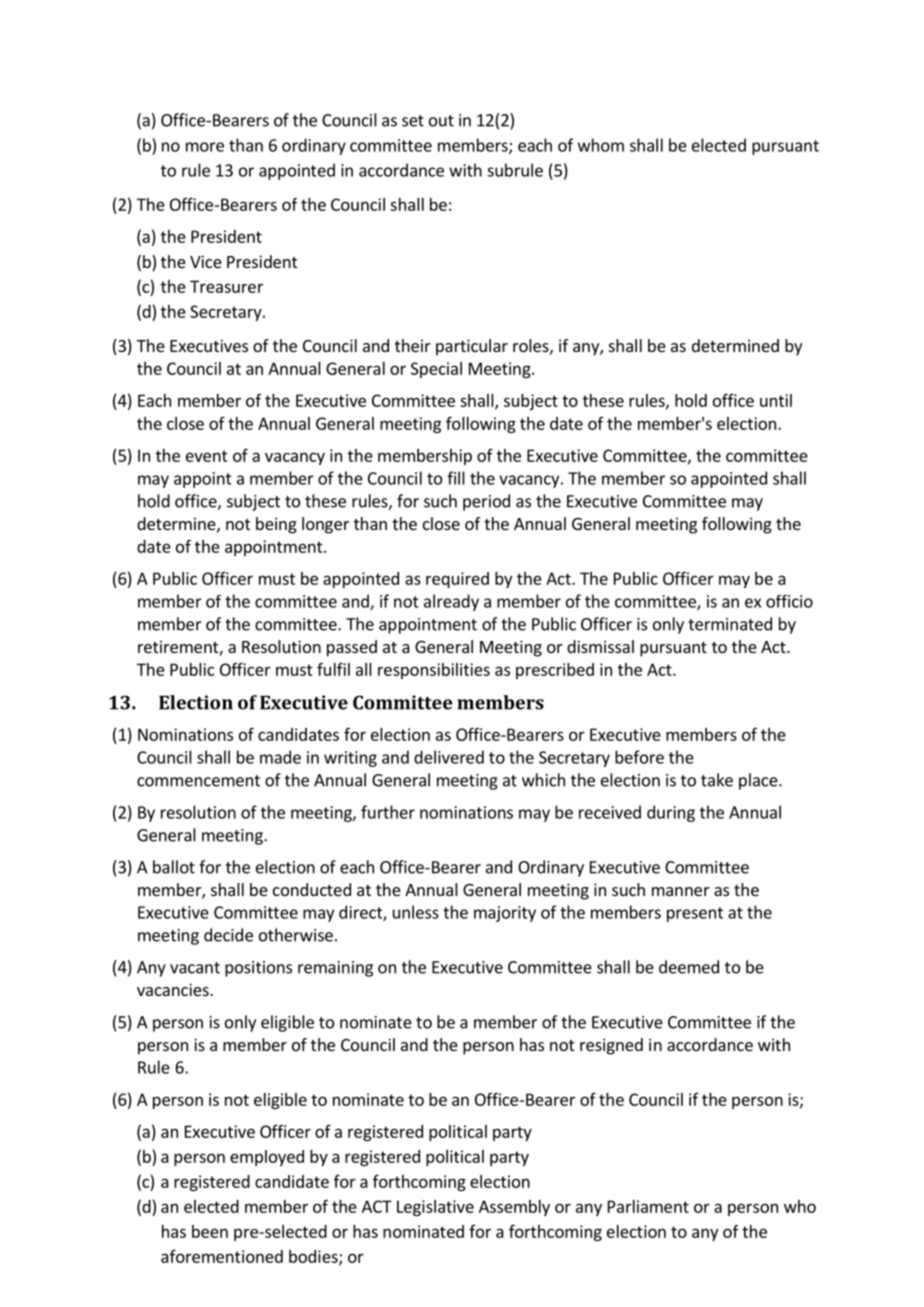 This screenshot has width=924, height=1307. I want to click on been, so click(210, 1231).
